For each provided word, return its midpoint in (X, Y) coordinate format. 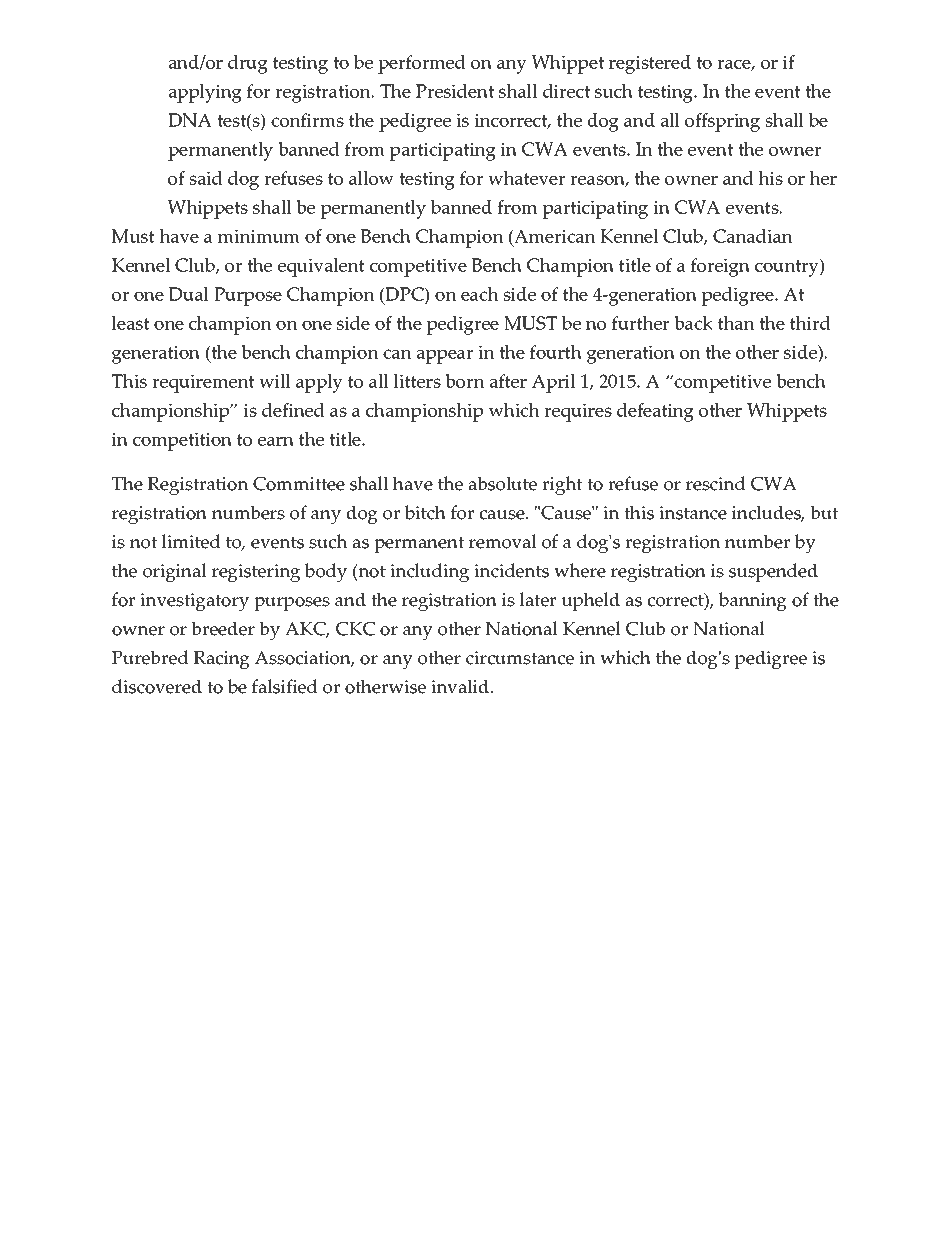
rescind (716, 483)
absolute (502, 483)
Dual (189, 294)
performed (422, 64)
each (479, 294)
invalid (461, 686)
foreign (720, 267)
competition (182, 441)
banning (753, 601)
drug (248, 64)
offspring (722, 122)
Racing (222, 660)
